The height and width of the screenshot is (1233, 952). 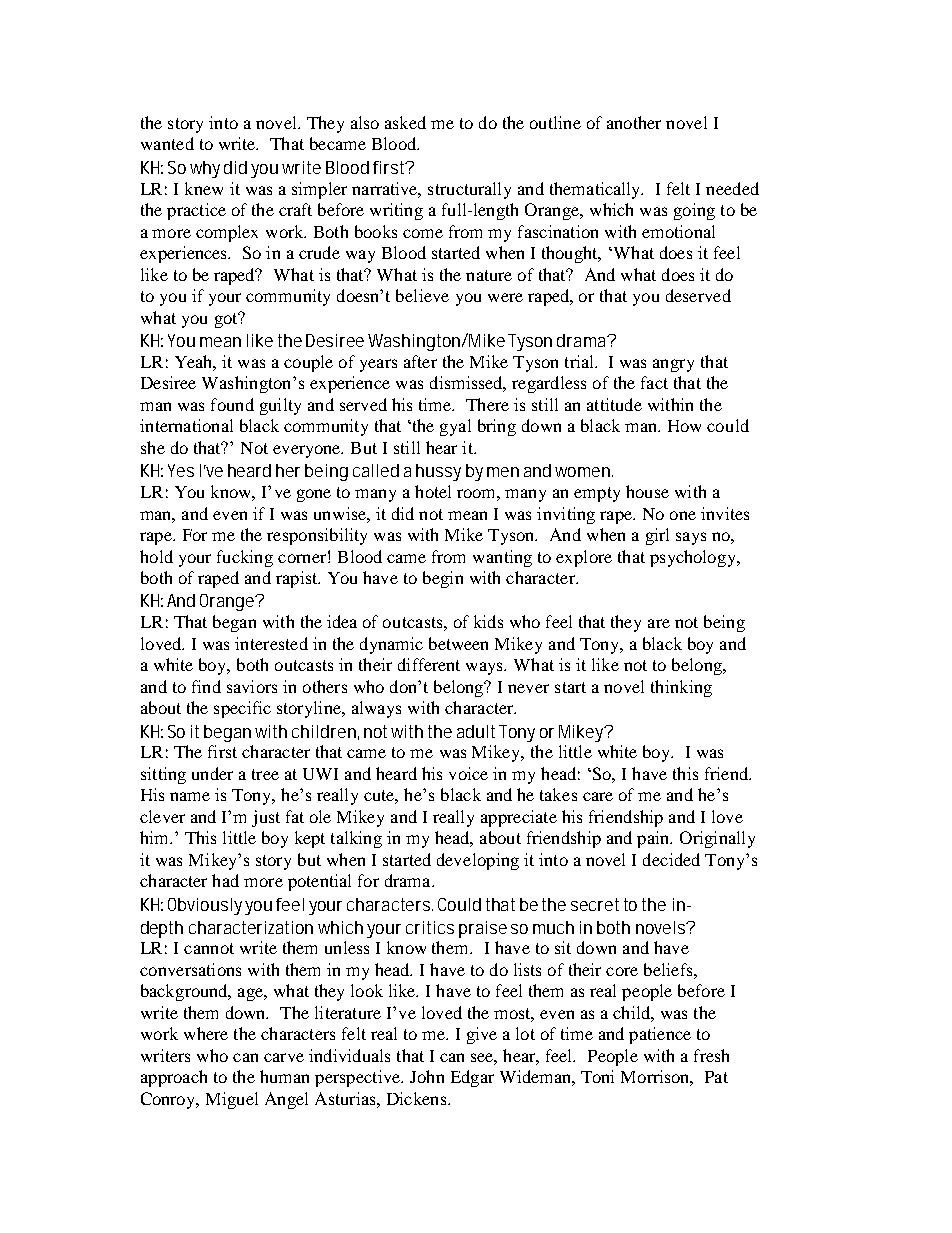 What do you see at coordinates (271, 643) in the screenshot?
I see `interested` at bounding box center [271, 643].
